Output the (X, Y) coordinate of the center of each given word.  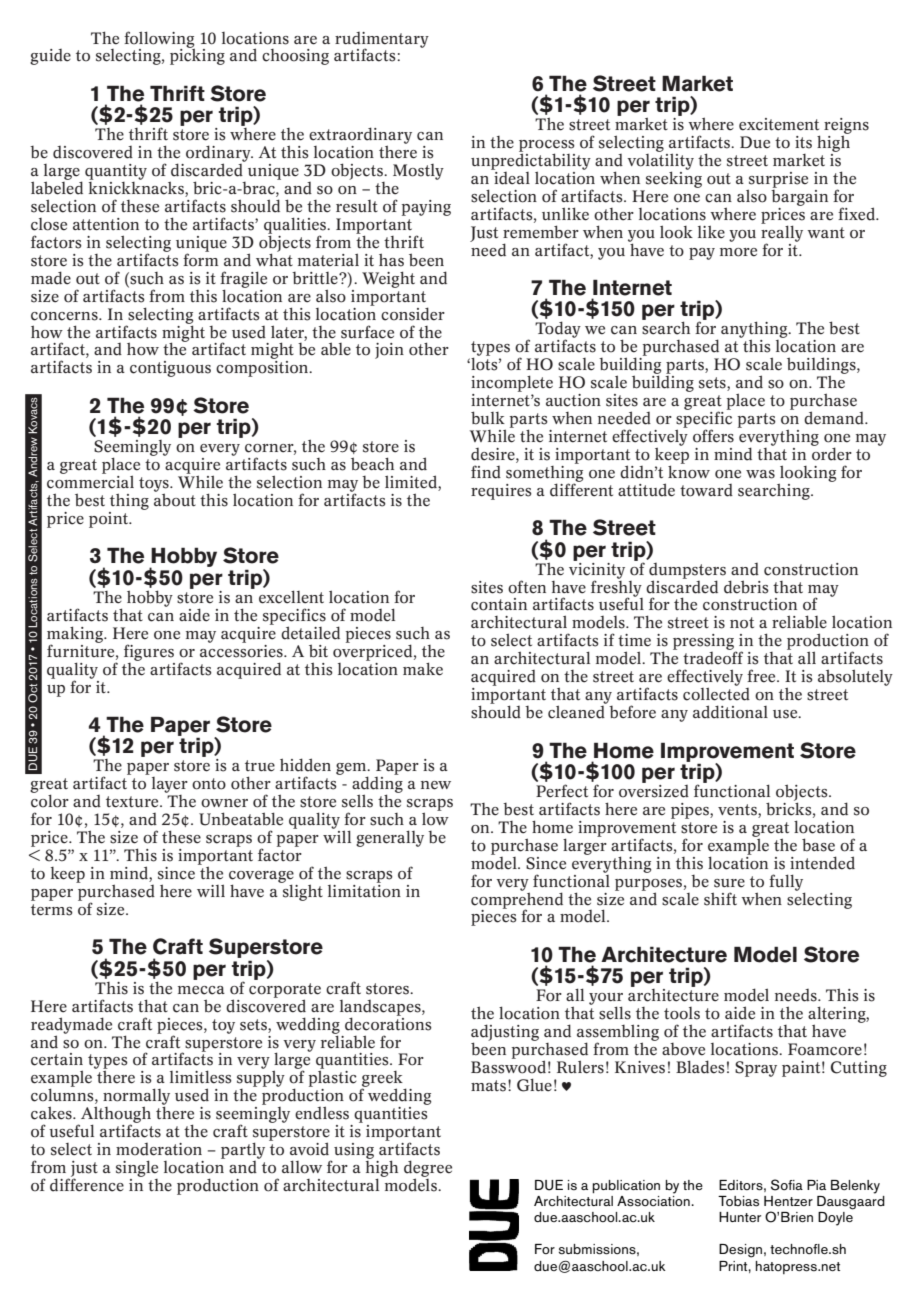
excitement (779, 124)
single (137, 1168)
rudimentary (382, 41)
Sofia (787, 1185)
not (742, 623)
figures (149, 652)
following (159, 40)
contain (499, 604)
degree (428, 1169)
